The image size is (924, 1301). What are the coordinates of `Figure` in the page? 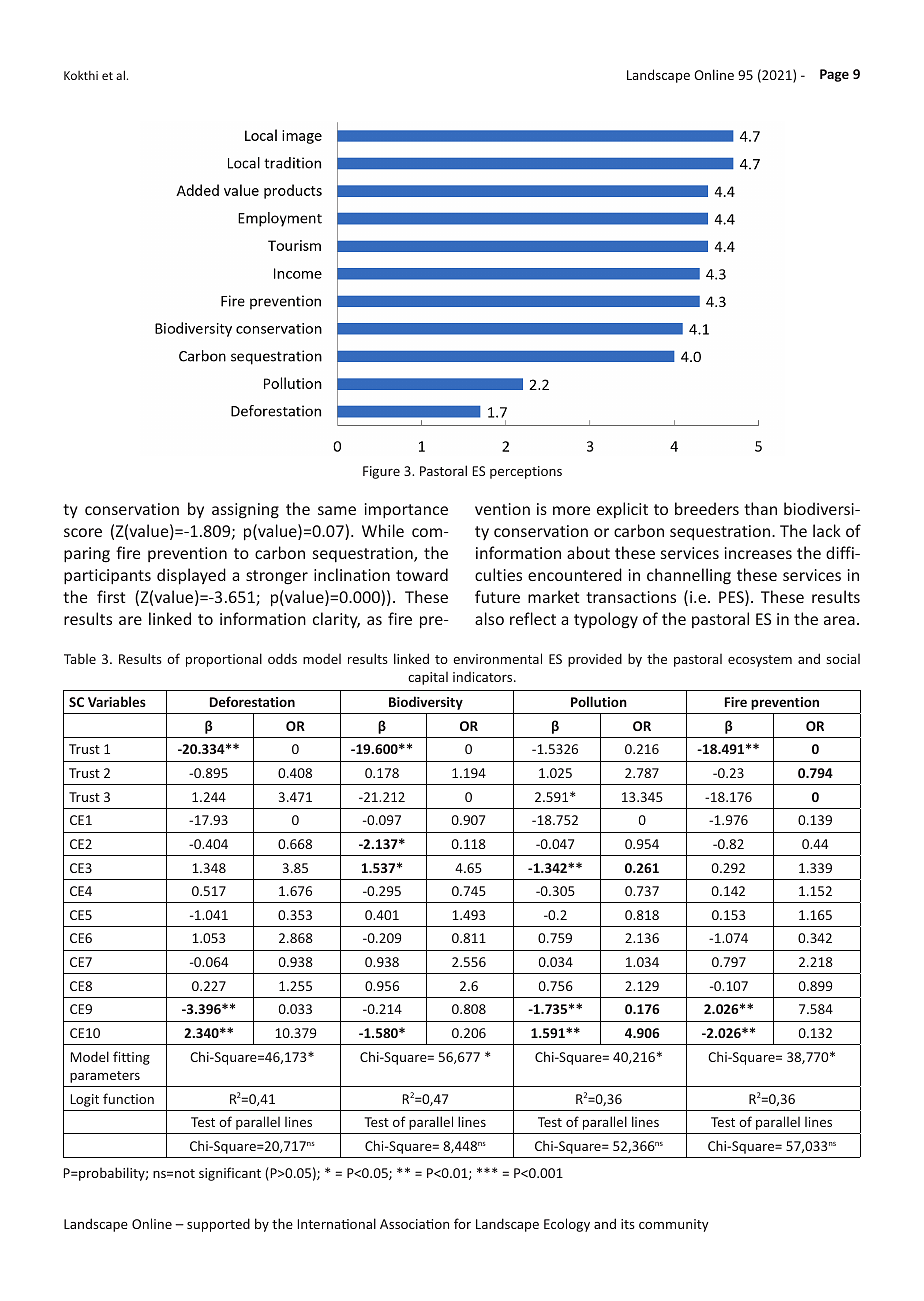 It's located at (381, 472).
